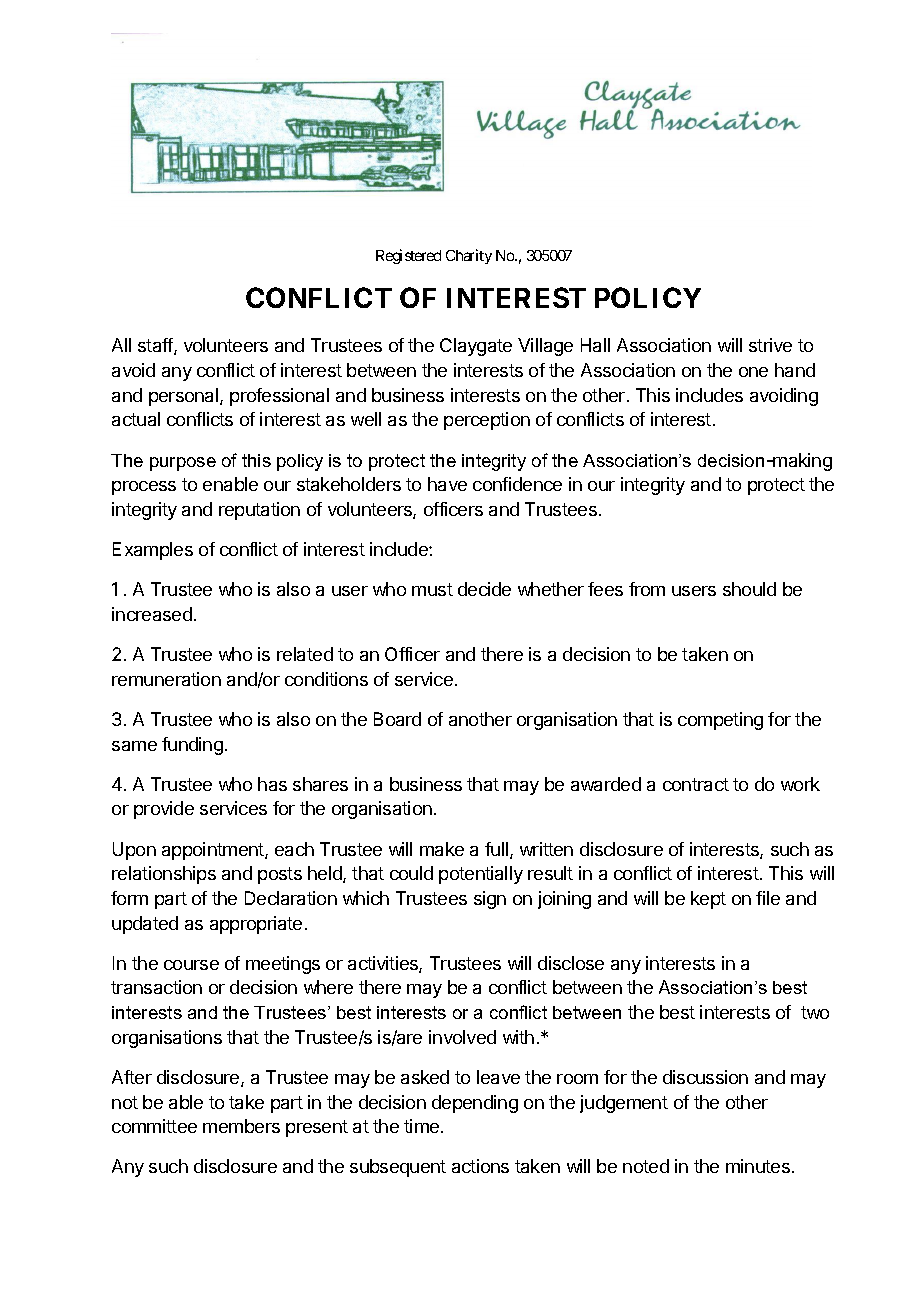 This screenshot has width=924, height=1308. I want to click on have, so click(447, 484).
